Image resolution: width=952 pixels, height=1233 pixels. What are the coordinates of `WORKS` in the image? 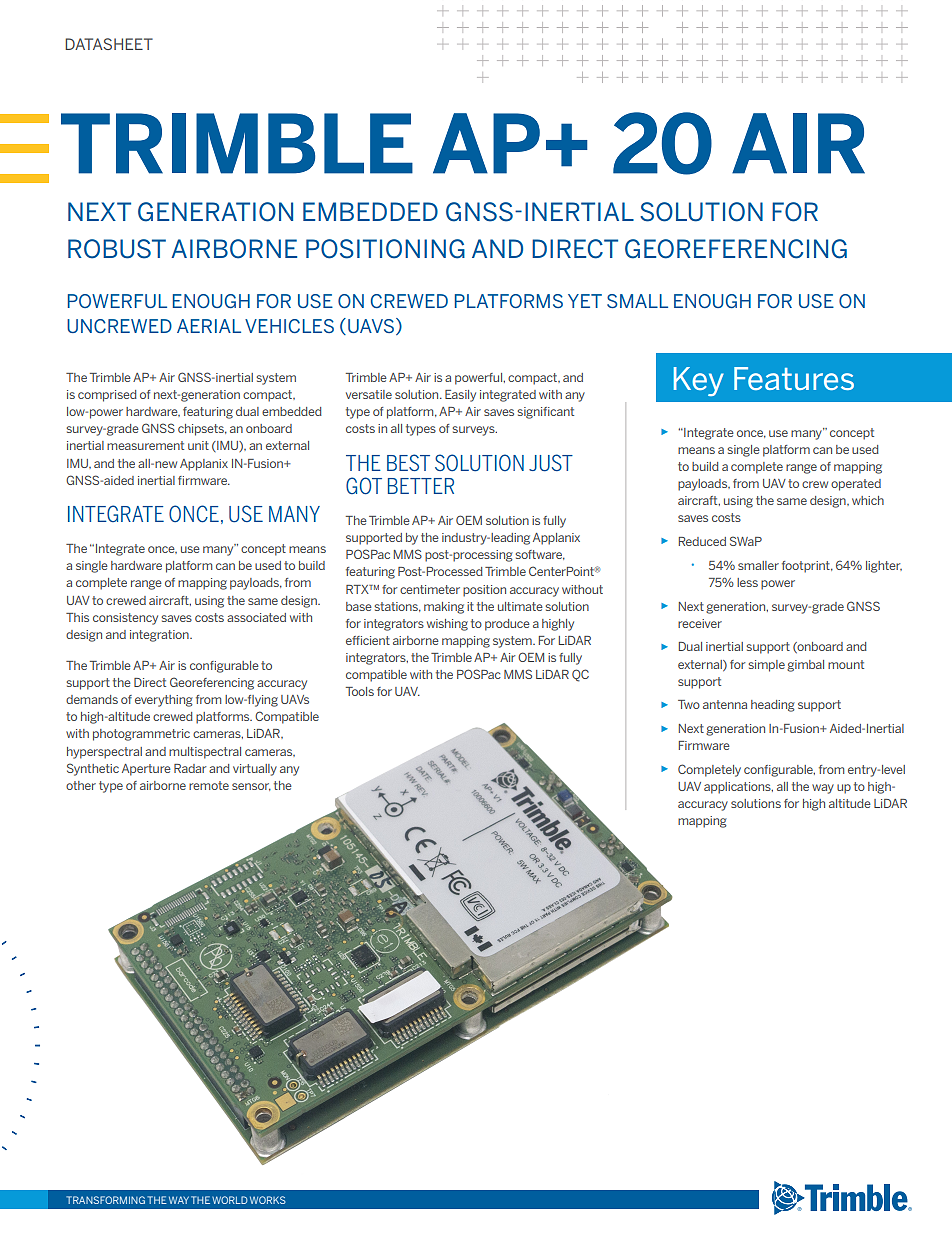 It's located at (268, 1200).
